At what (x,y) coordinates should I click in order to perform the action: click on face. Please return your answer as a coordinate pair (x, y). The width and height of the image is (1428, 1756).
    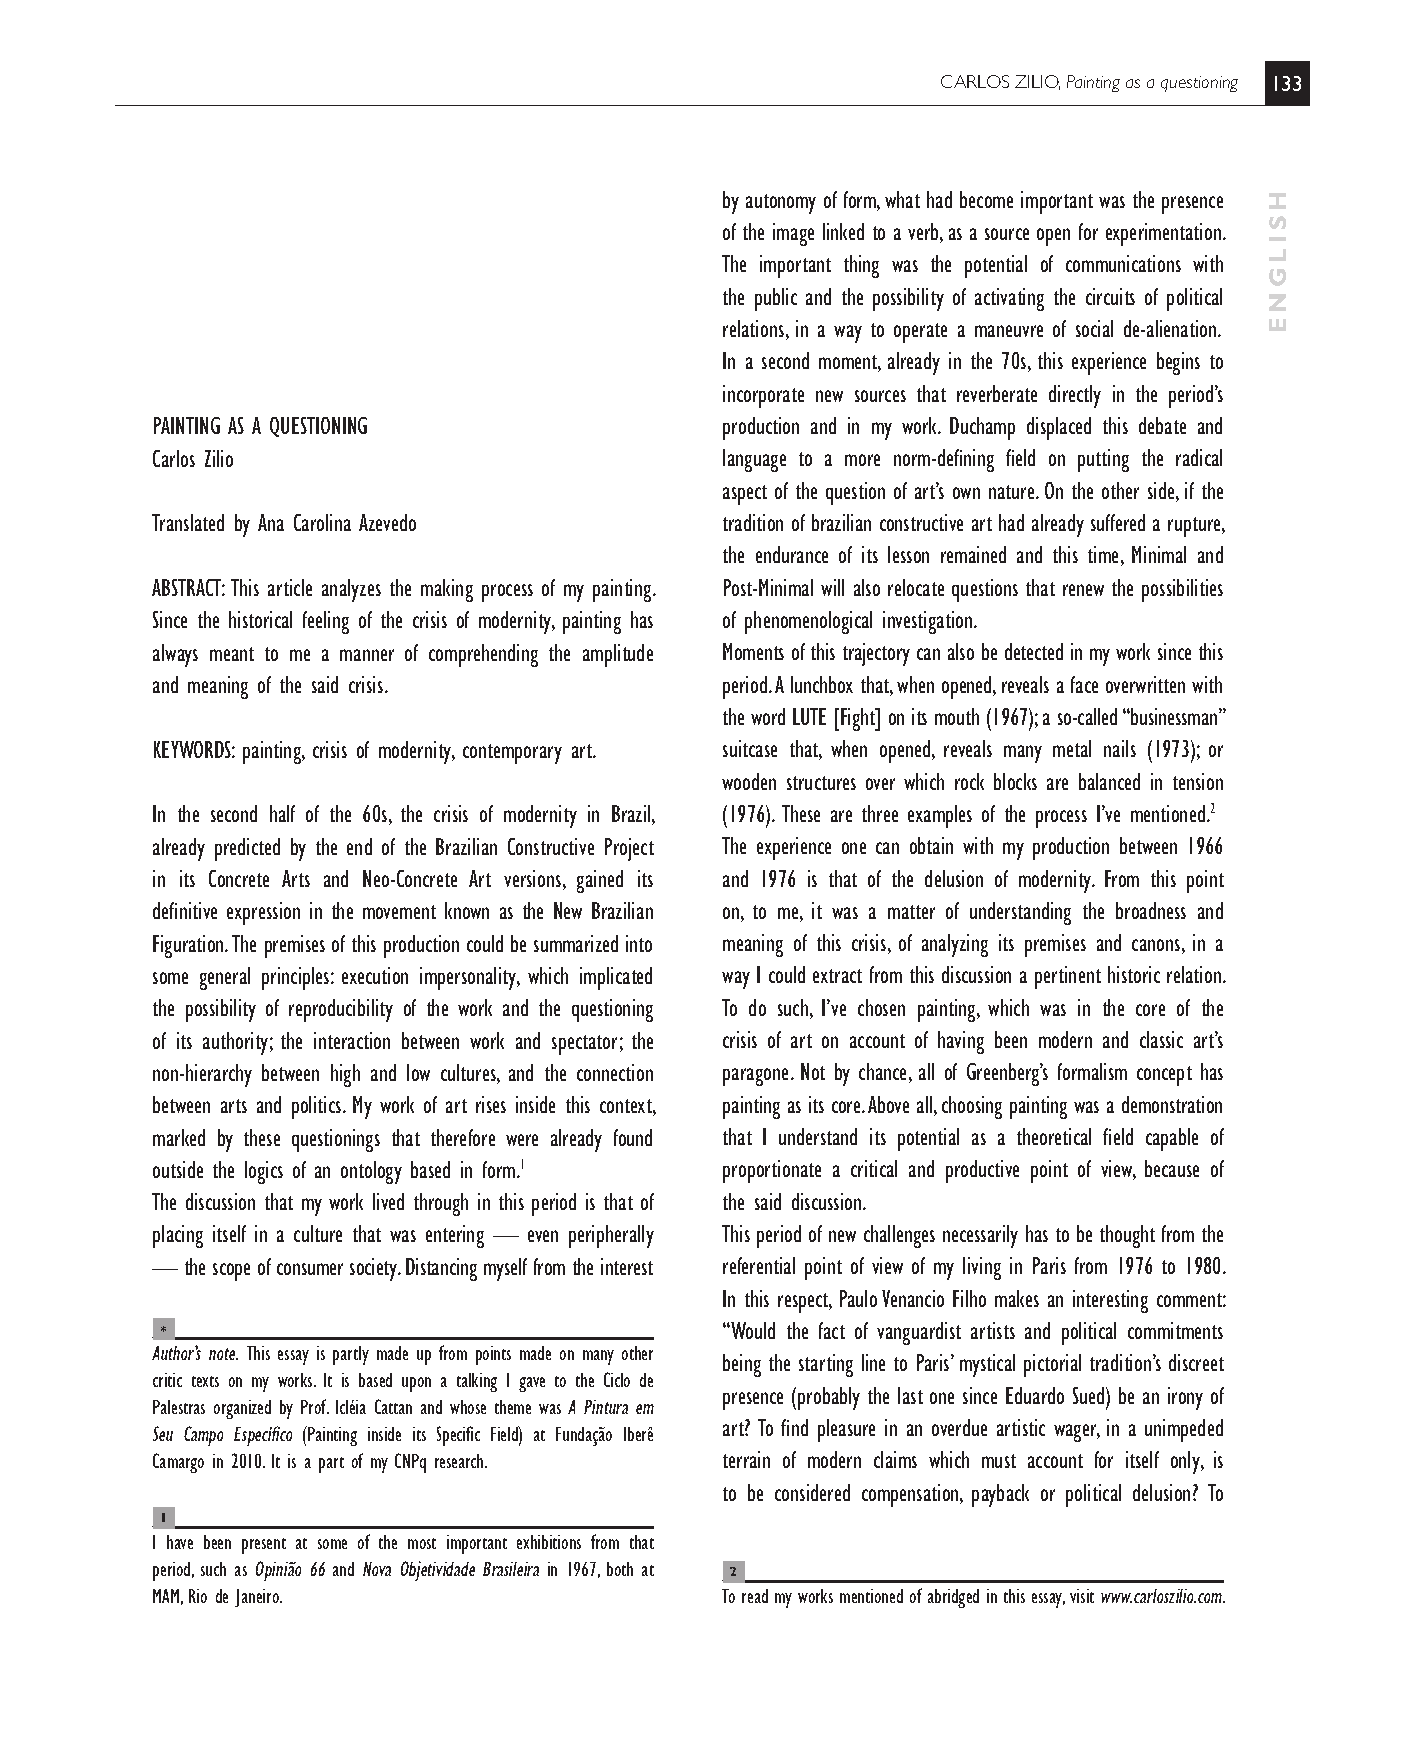
    Looking at the image, I should click on (1084, 684).
